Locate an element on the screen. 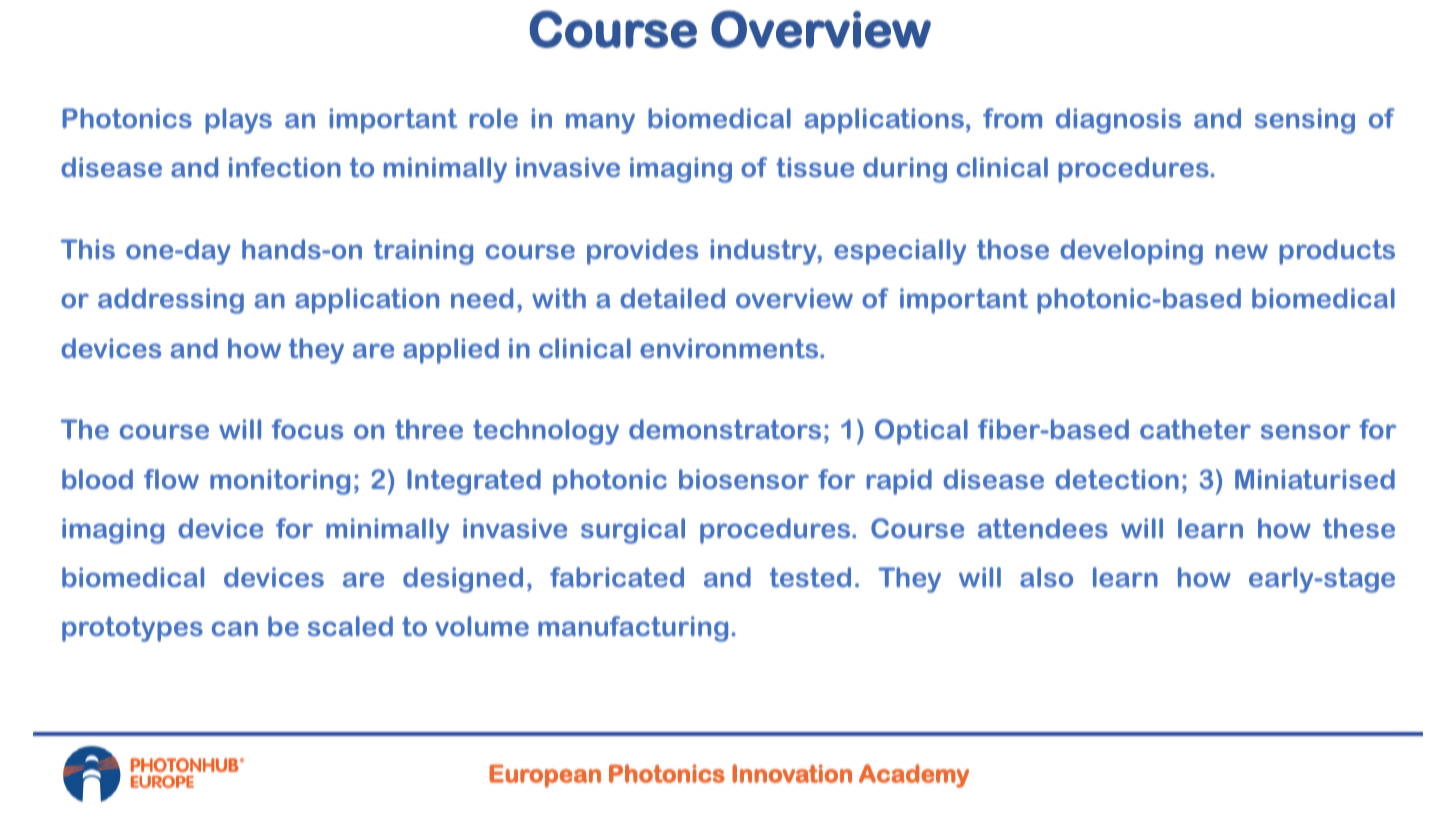 The image size is (1456, 819). many is located at coordinates (600, 123).
